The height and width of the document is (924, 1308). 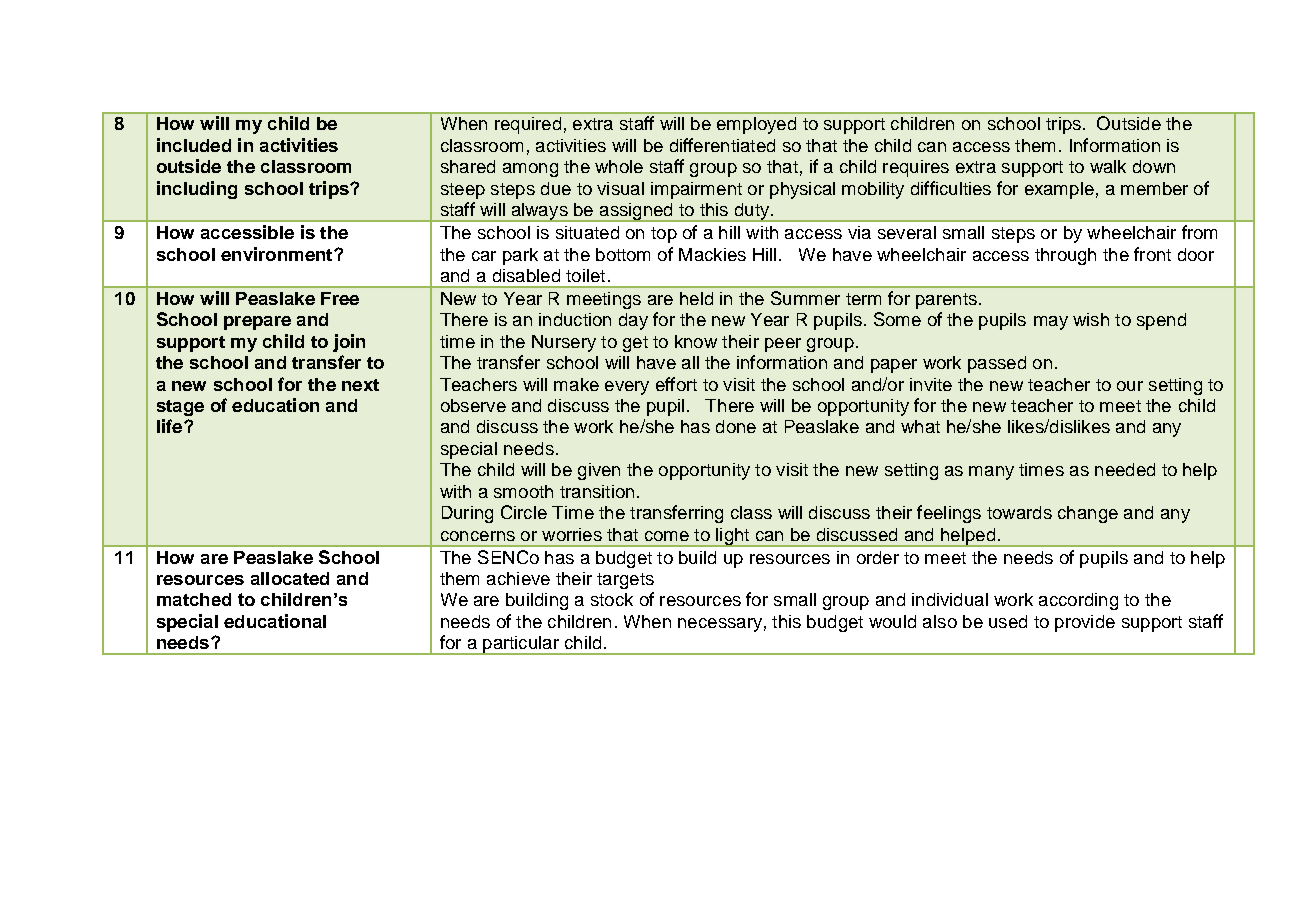 I want to click on differentiated, so click(x=722, y=145).
